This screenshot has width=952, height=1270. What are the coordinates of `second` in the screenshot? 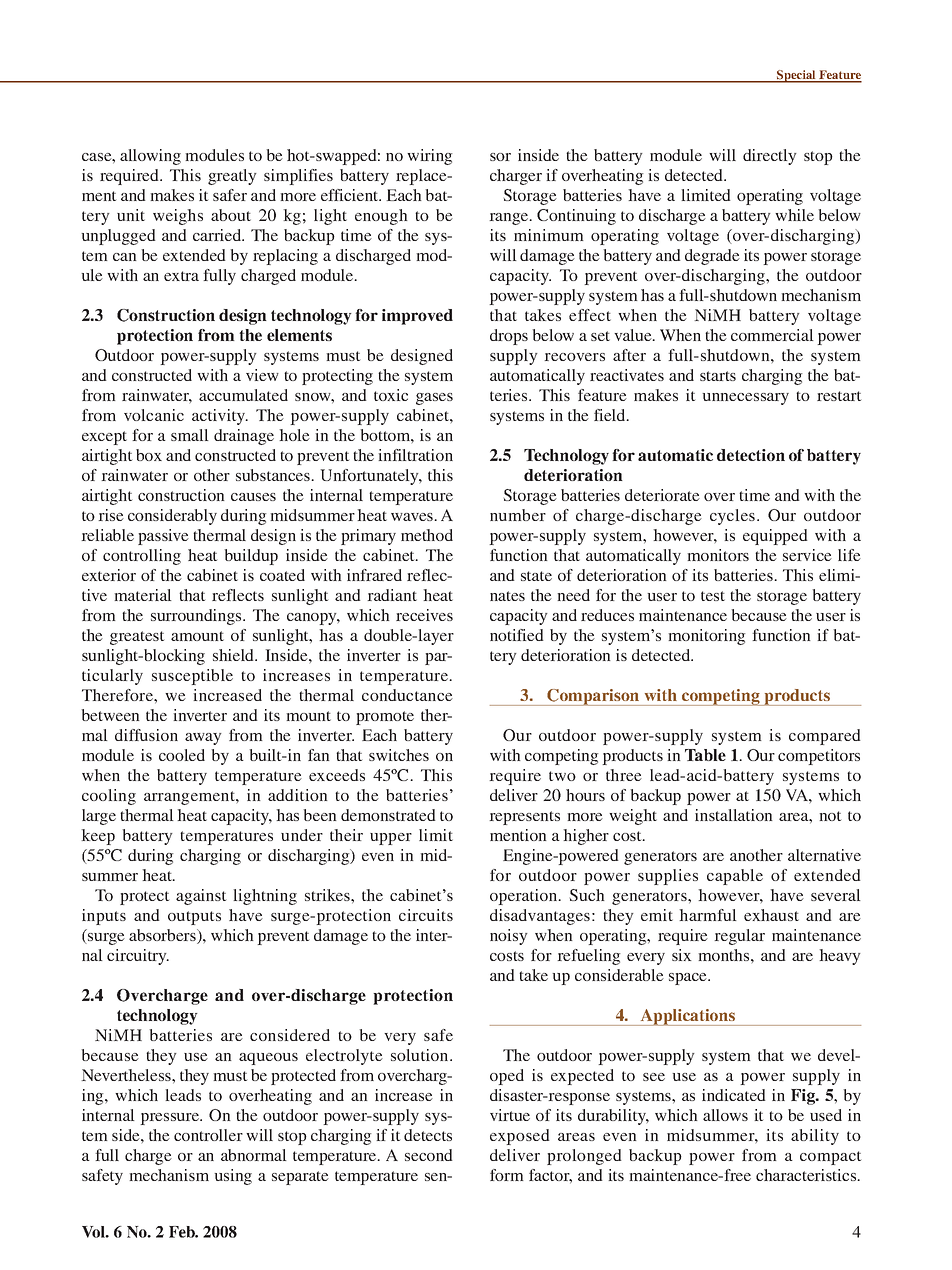 It's located at (429, 1155).
